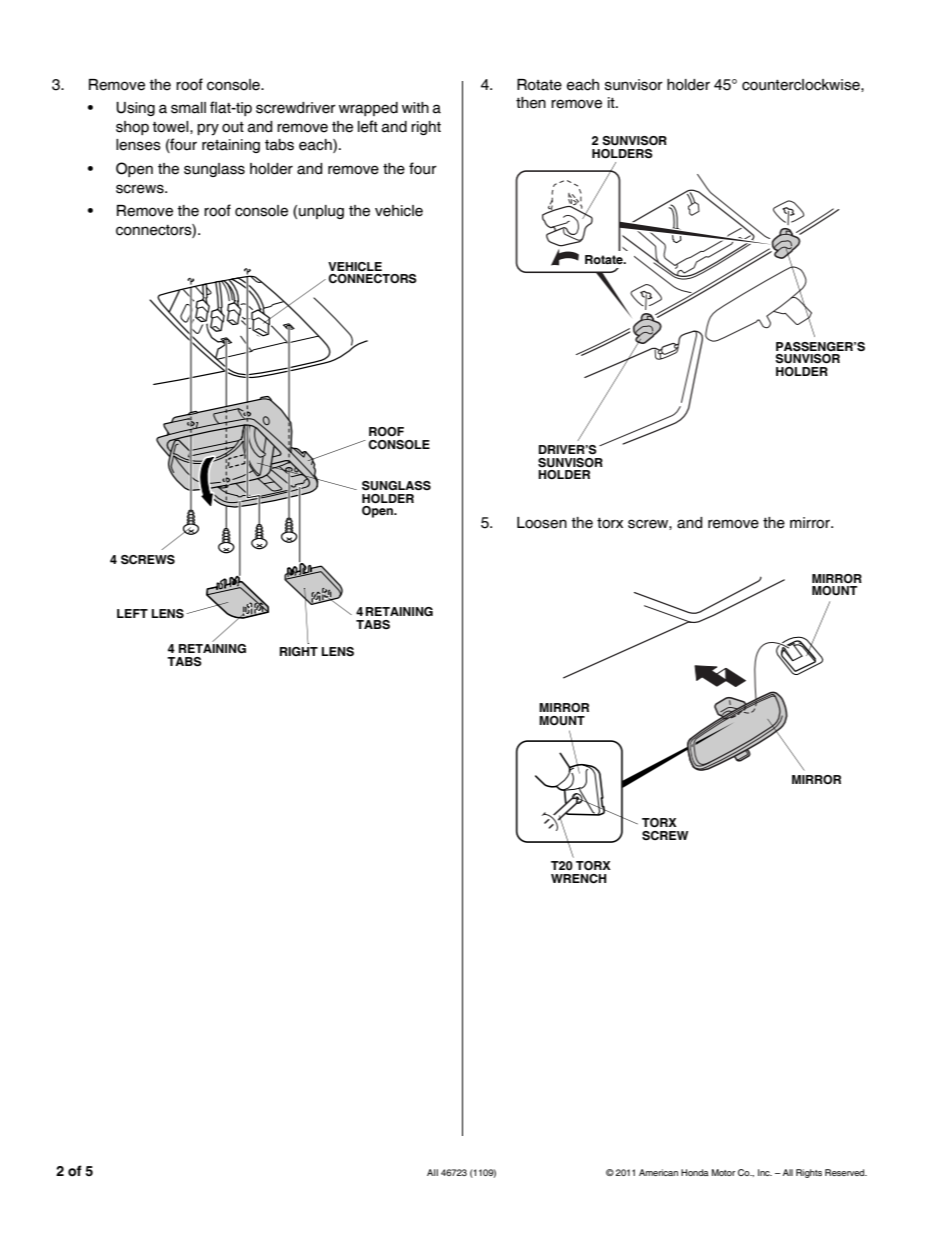  I want to click on Inc, so click(765, 1172).
